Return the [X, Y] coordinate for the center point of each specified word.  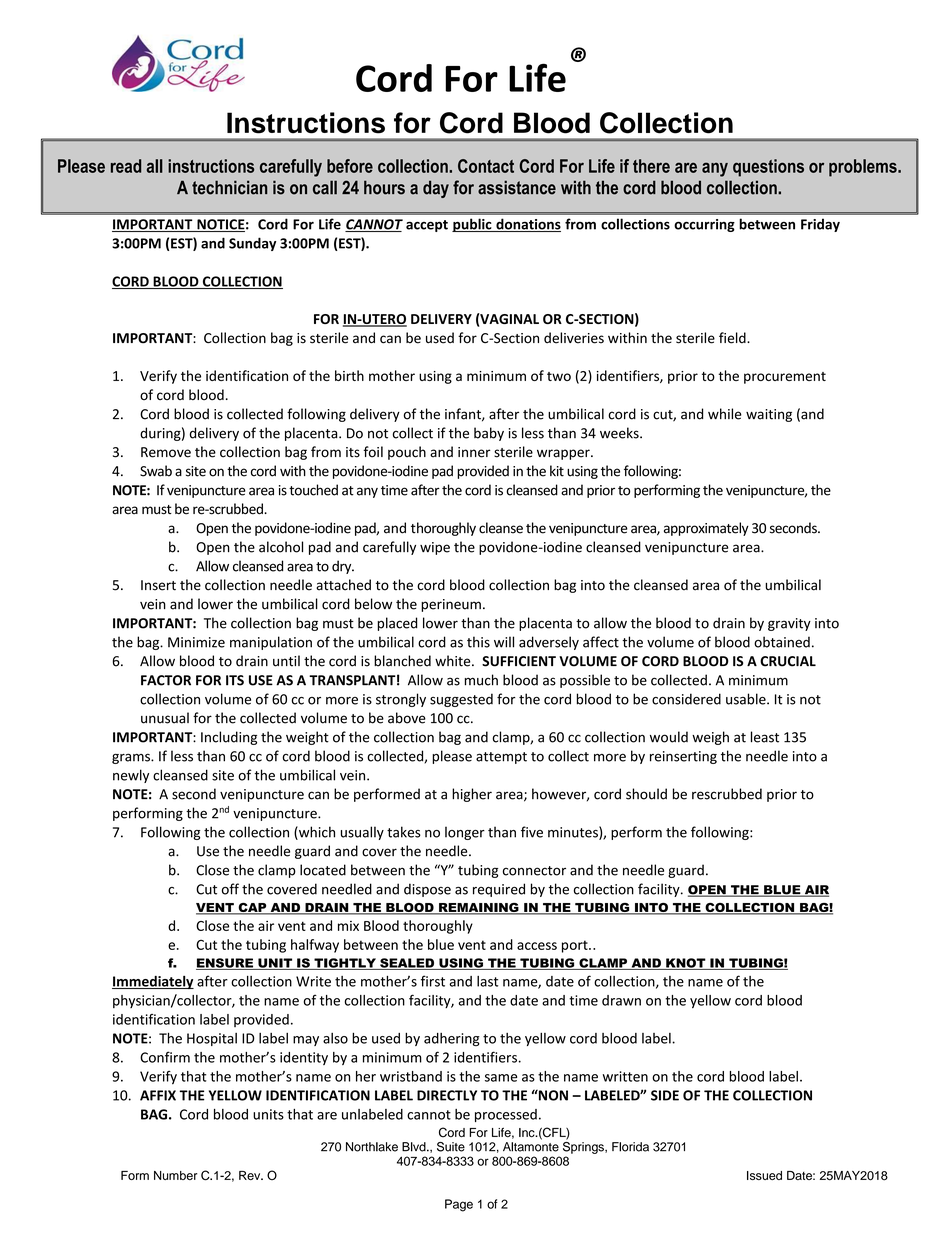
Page [459, 1205]
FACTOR [166, 680]
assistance [517, 187]
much [481, 680]
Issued [764, 1175]
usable [747, 699]
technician [229, 187]
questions [768, 168]
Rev [251, 1175]
